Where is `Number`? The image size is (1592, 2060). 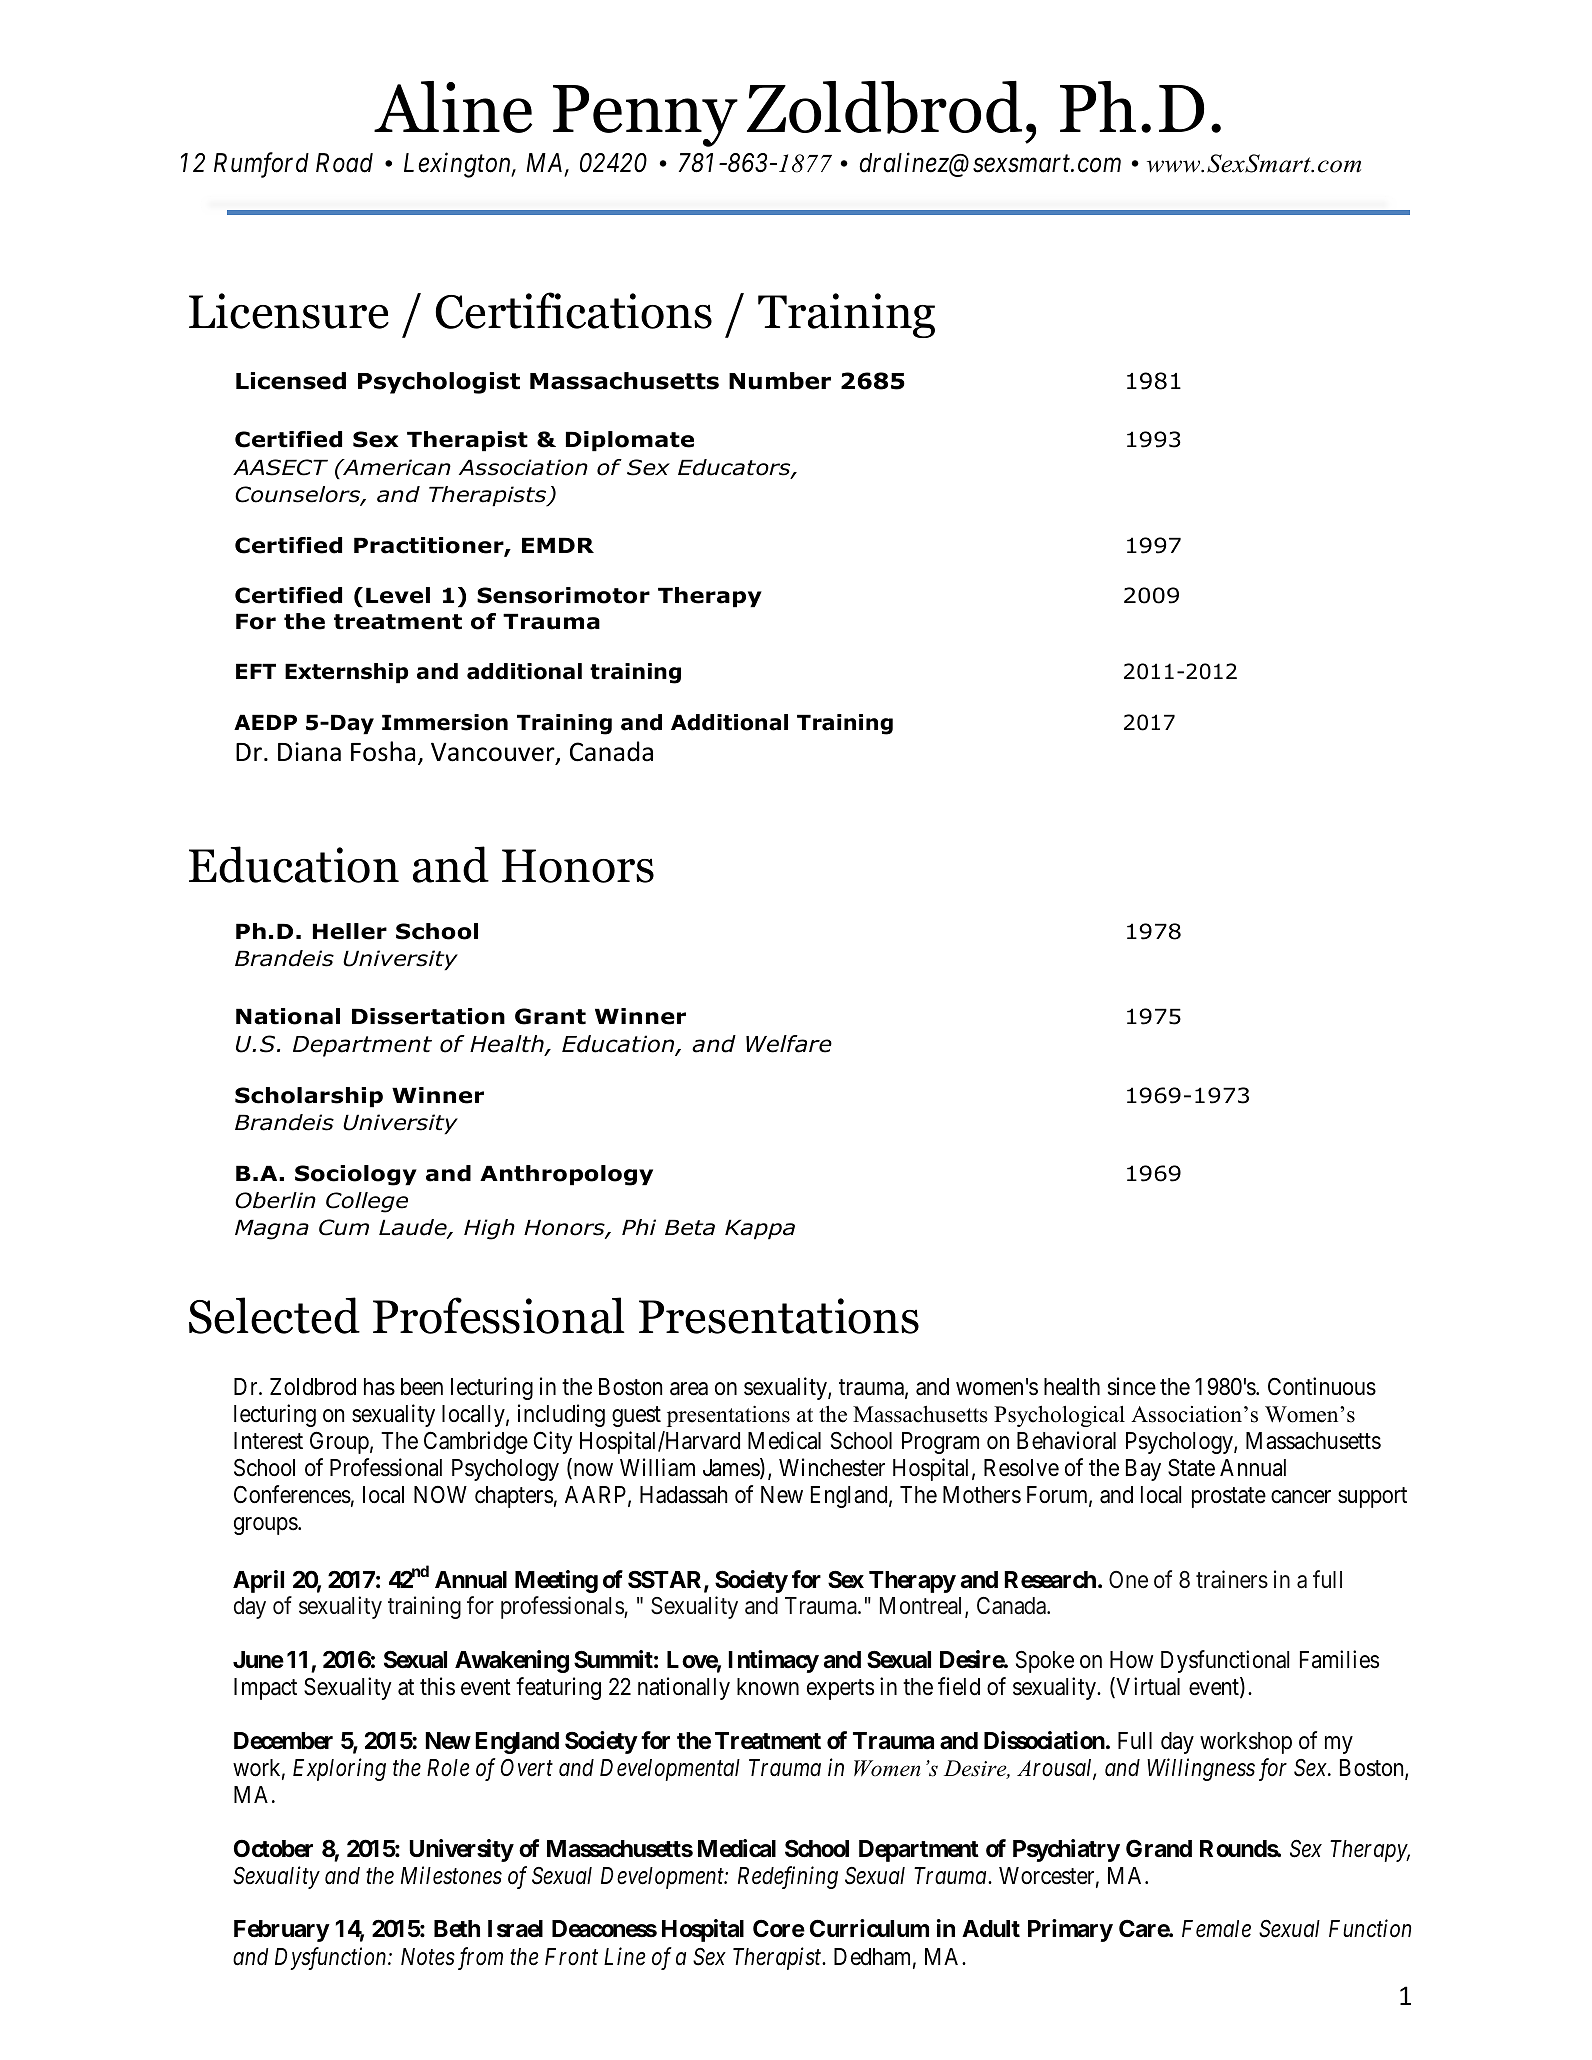
Number is located at coordinates (780, 381).
